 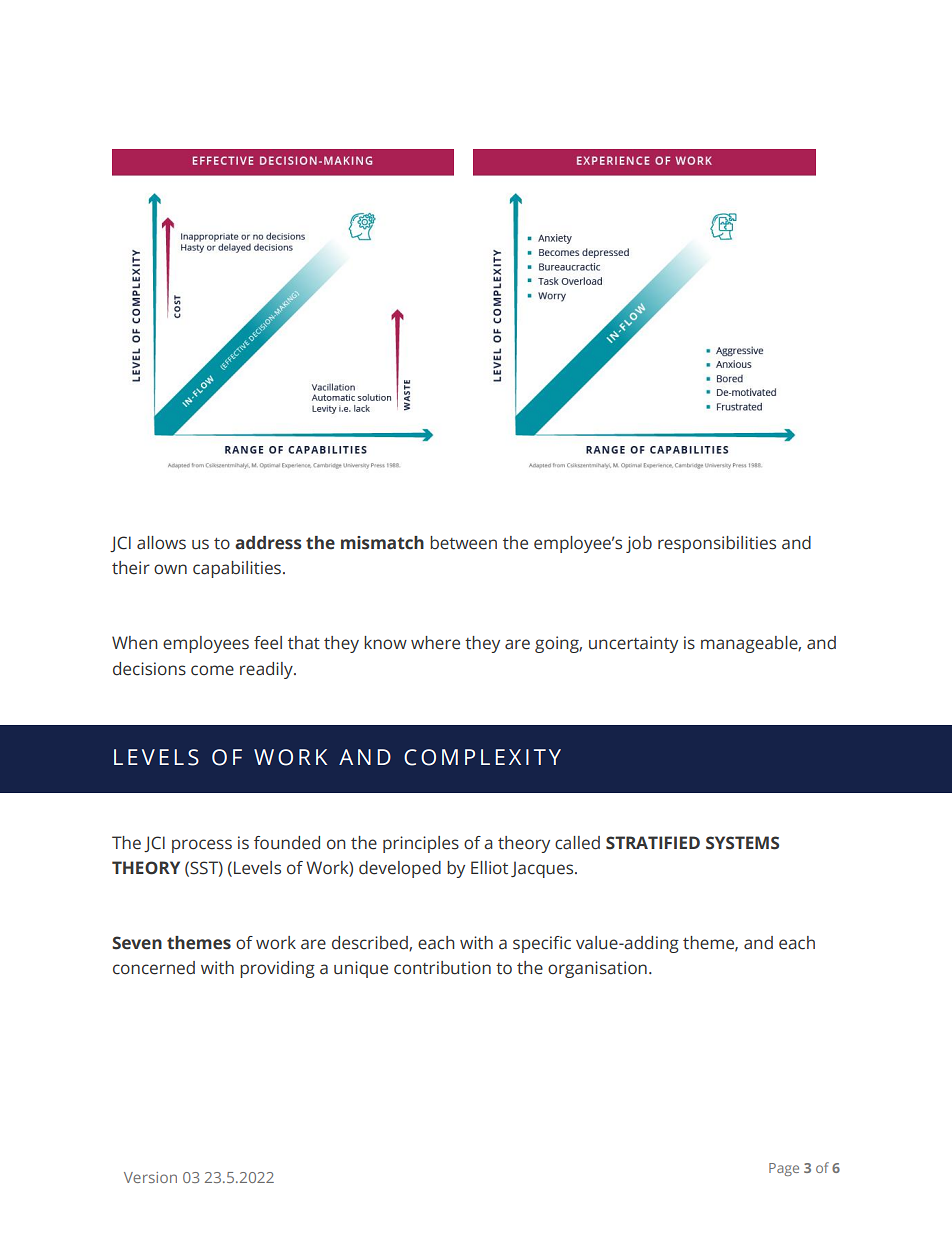 What do you see at coordinates (202, 846) in the screenshot?
I see `process` at bounding box center [202, 846].
